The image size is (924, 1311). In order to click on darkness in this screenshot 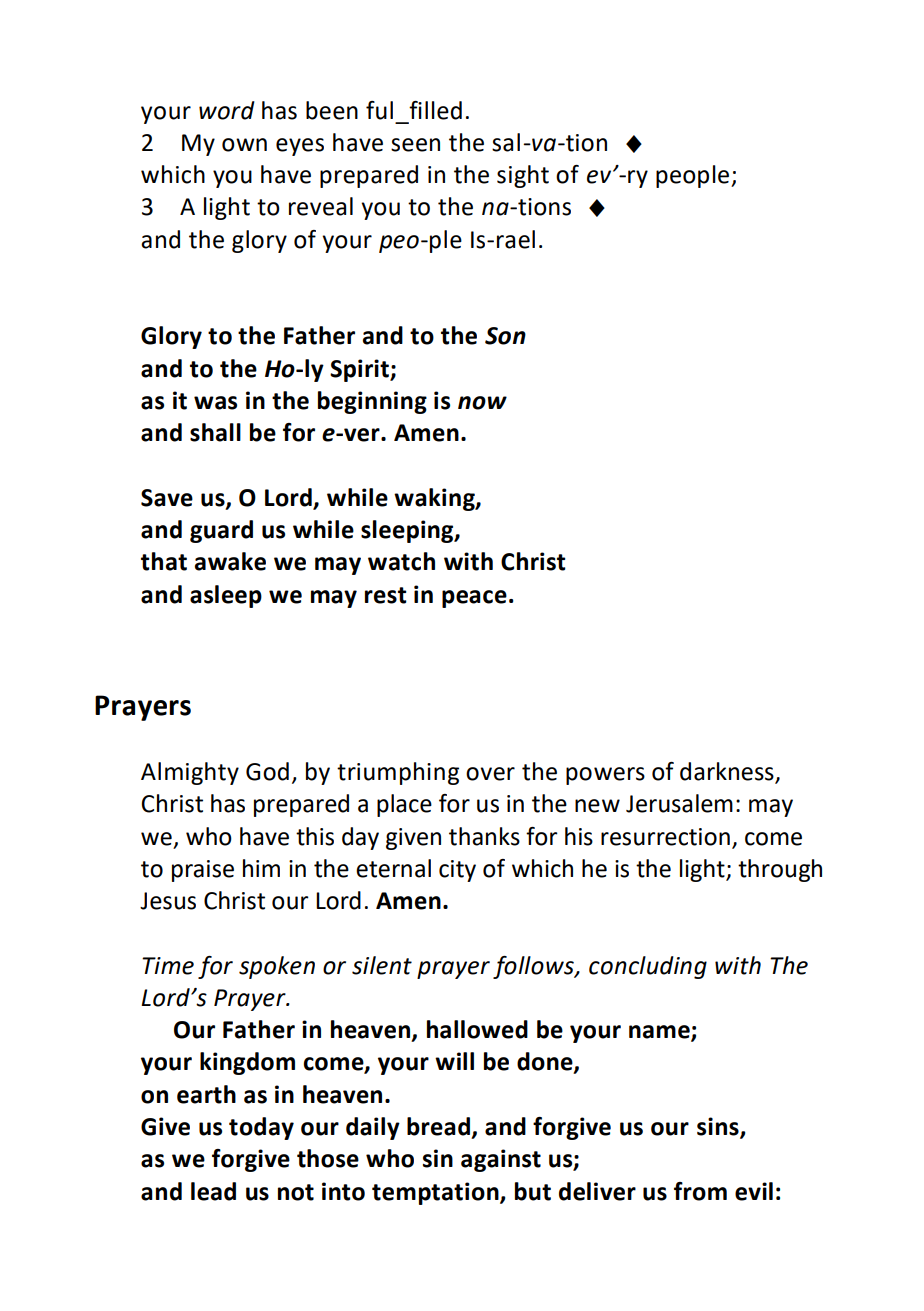, I will do `click(728, 772)`.
